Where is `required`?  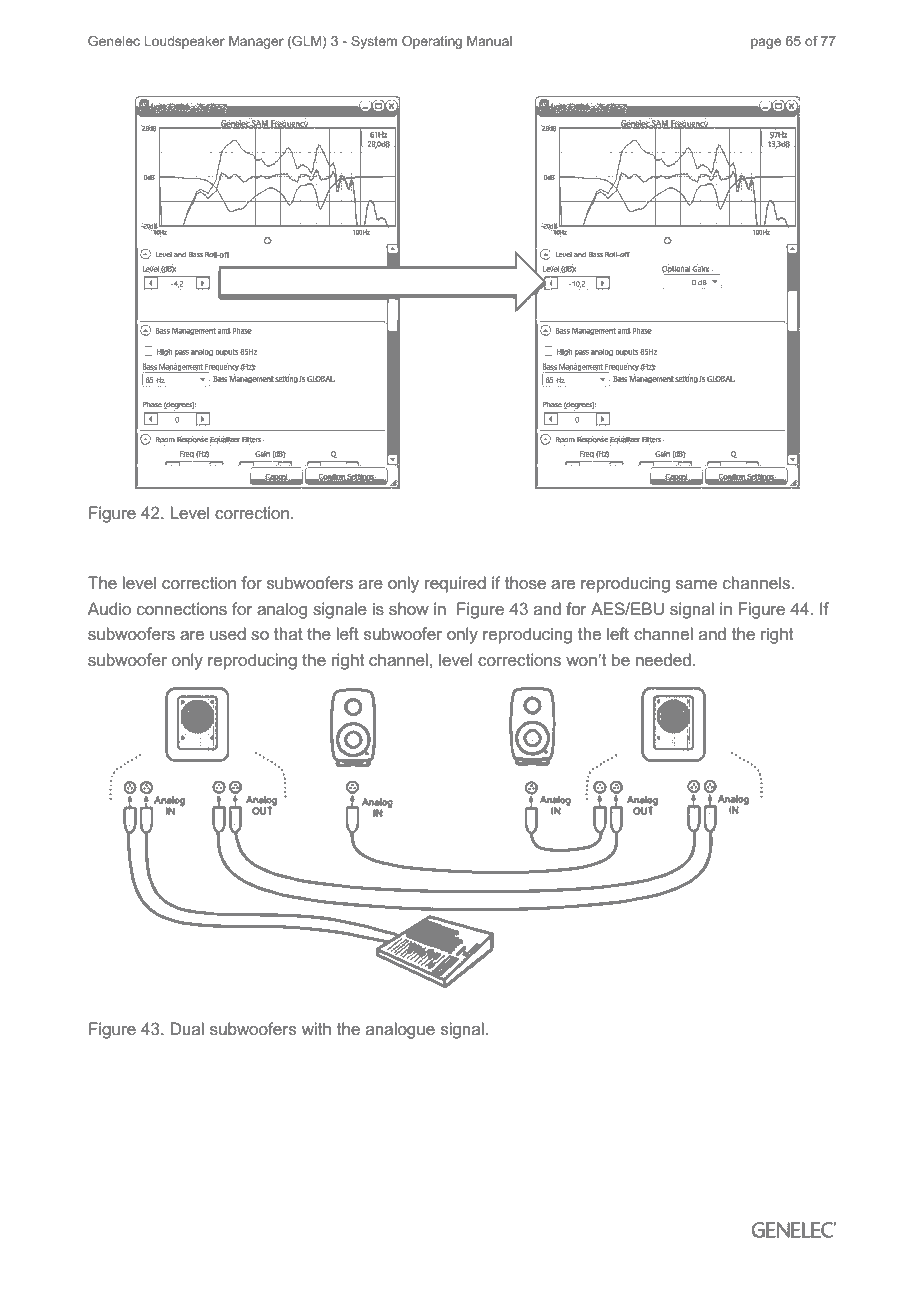 required is located at coordinates (455, 584).
